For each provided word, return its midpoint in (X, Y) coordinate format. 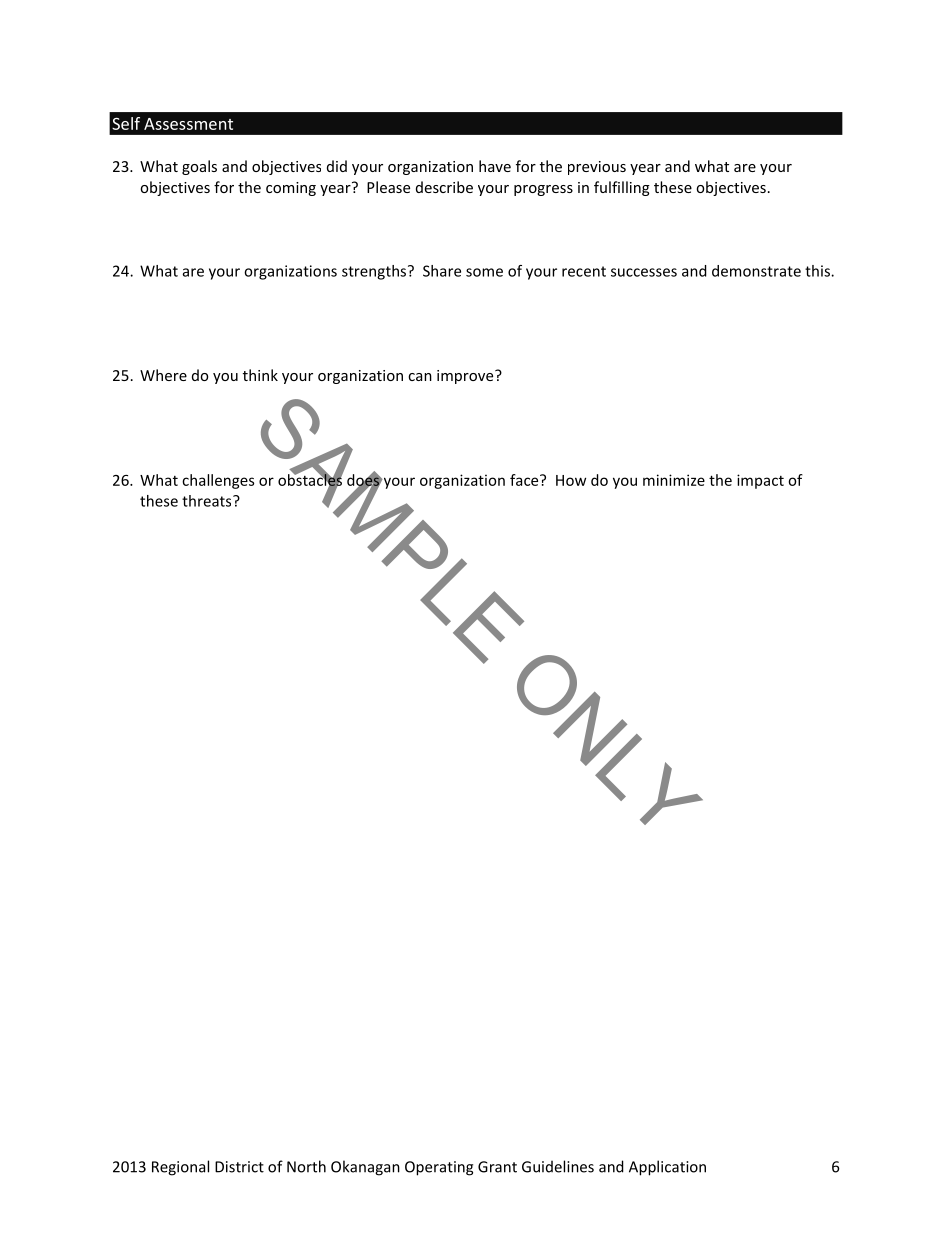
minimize (674, 480)
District (239, 1167)
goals (199, 167)
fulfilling (622, 188)
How (571, 480)
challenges (218, 481)
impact (760, 481)
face (525, 480)
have (495, 166)
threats (208, 501)
